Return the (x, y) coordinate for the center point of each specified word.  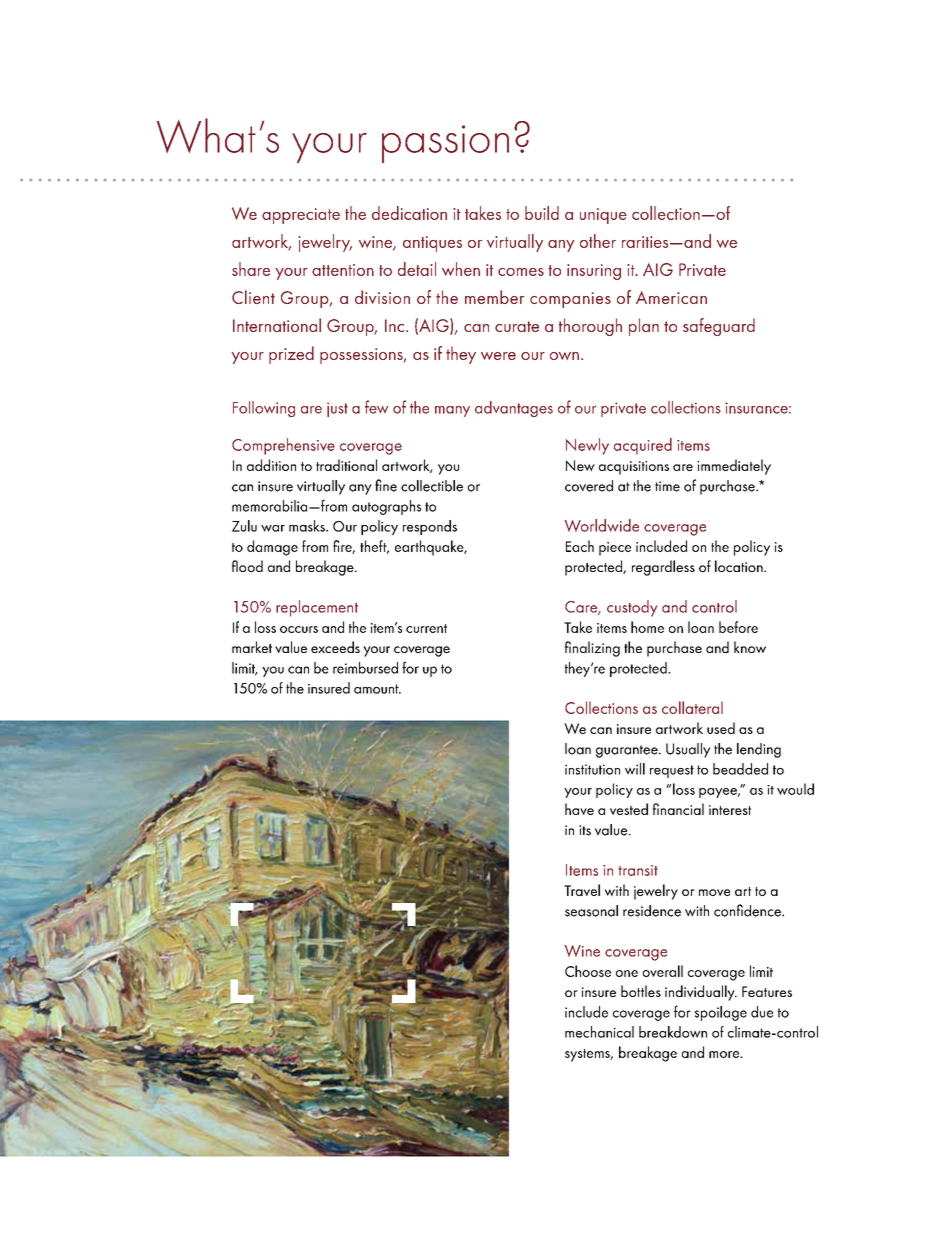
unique (603, 216)
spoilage (721, 1013)
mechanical (599, 1032)
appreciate (301, 216)
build (542, 213)
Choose (588, 971)
